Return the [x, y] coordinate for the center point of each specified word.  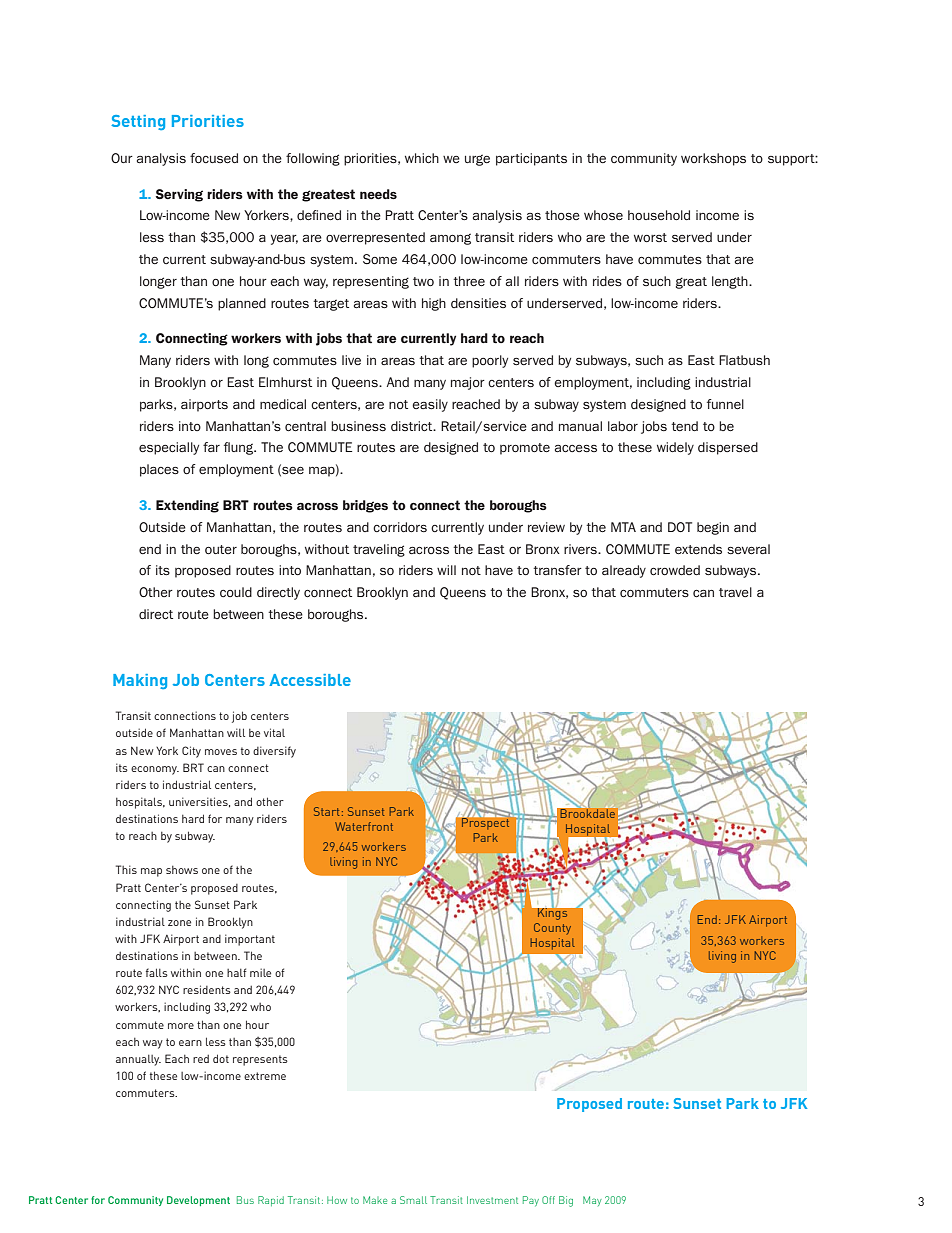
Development [198, 1201]
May [592, 1201]
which [422, 158]
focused [214, 158]
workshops [713, 159]
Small [413, 1200]
